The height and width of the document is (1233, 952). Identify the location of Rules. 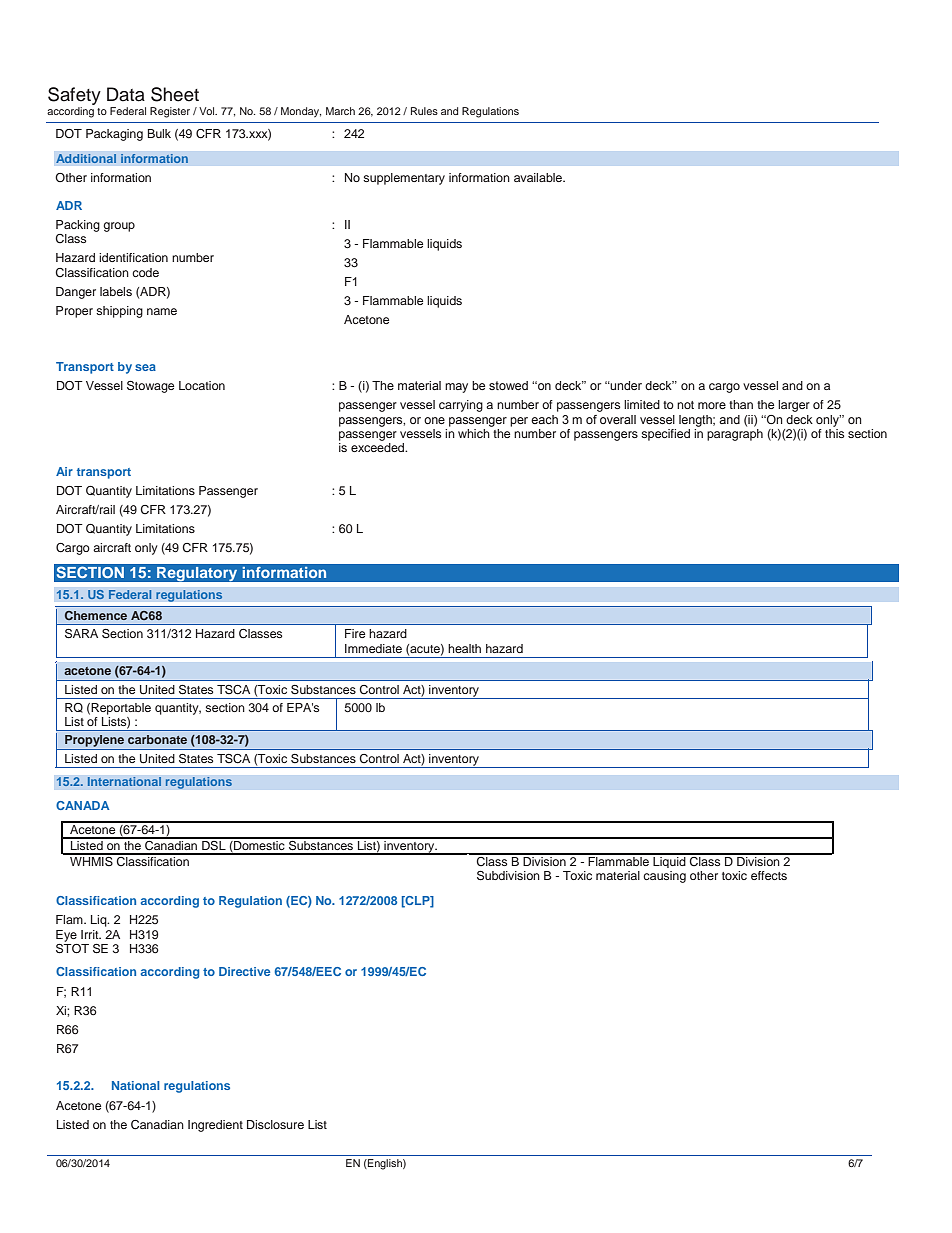
(424, 111).
